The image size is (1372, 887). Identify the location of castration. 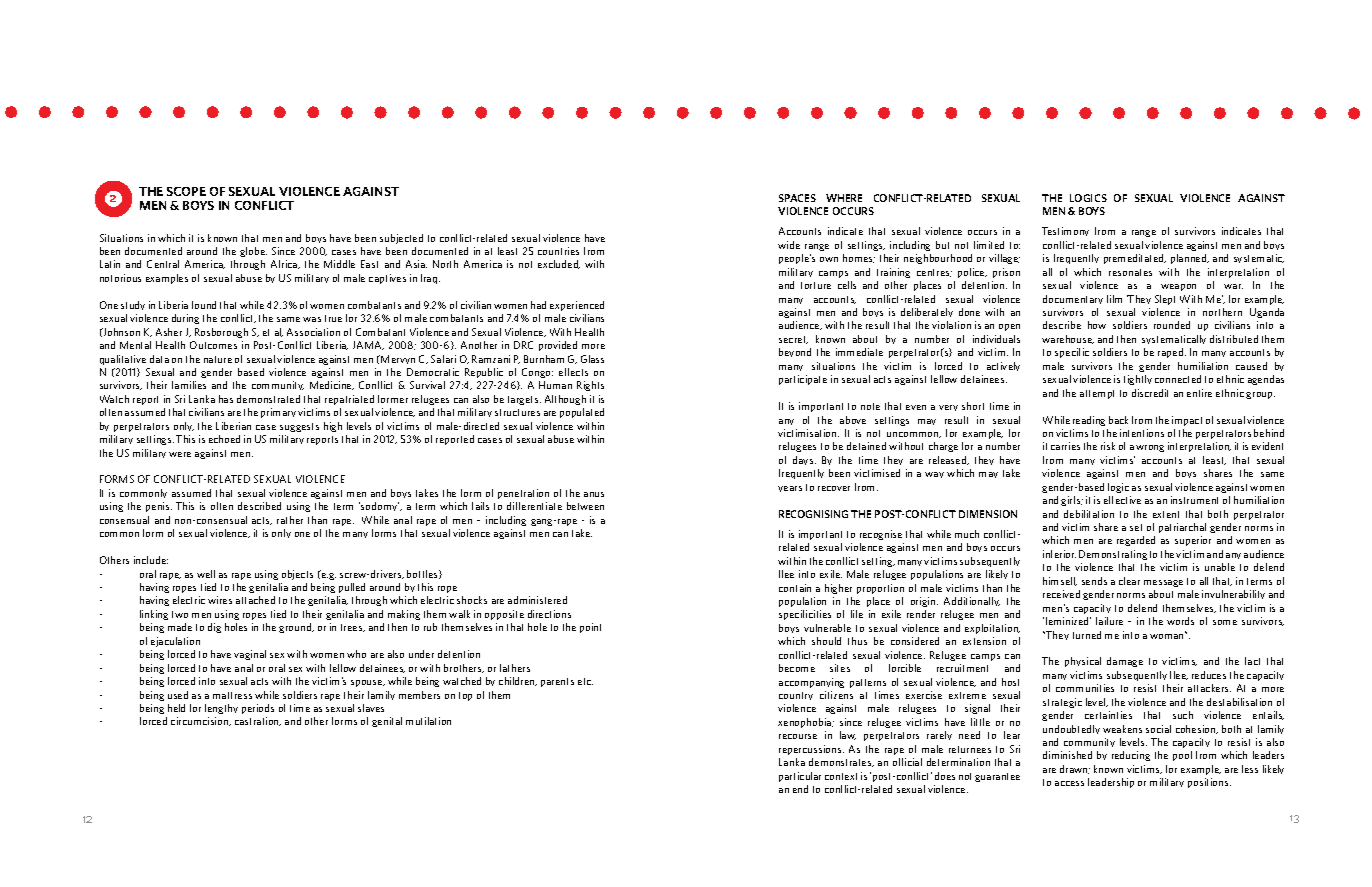
(258, 721).
